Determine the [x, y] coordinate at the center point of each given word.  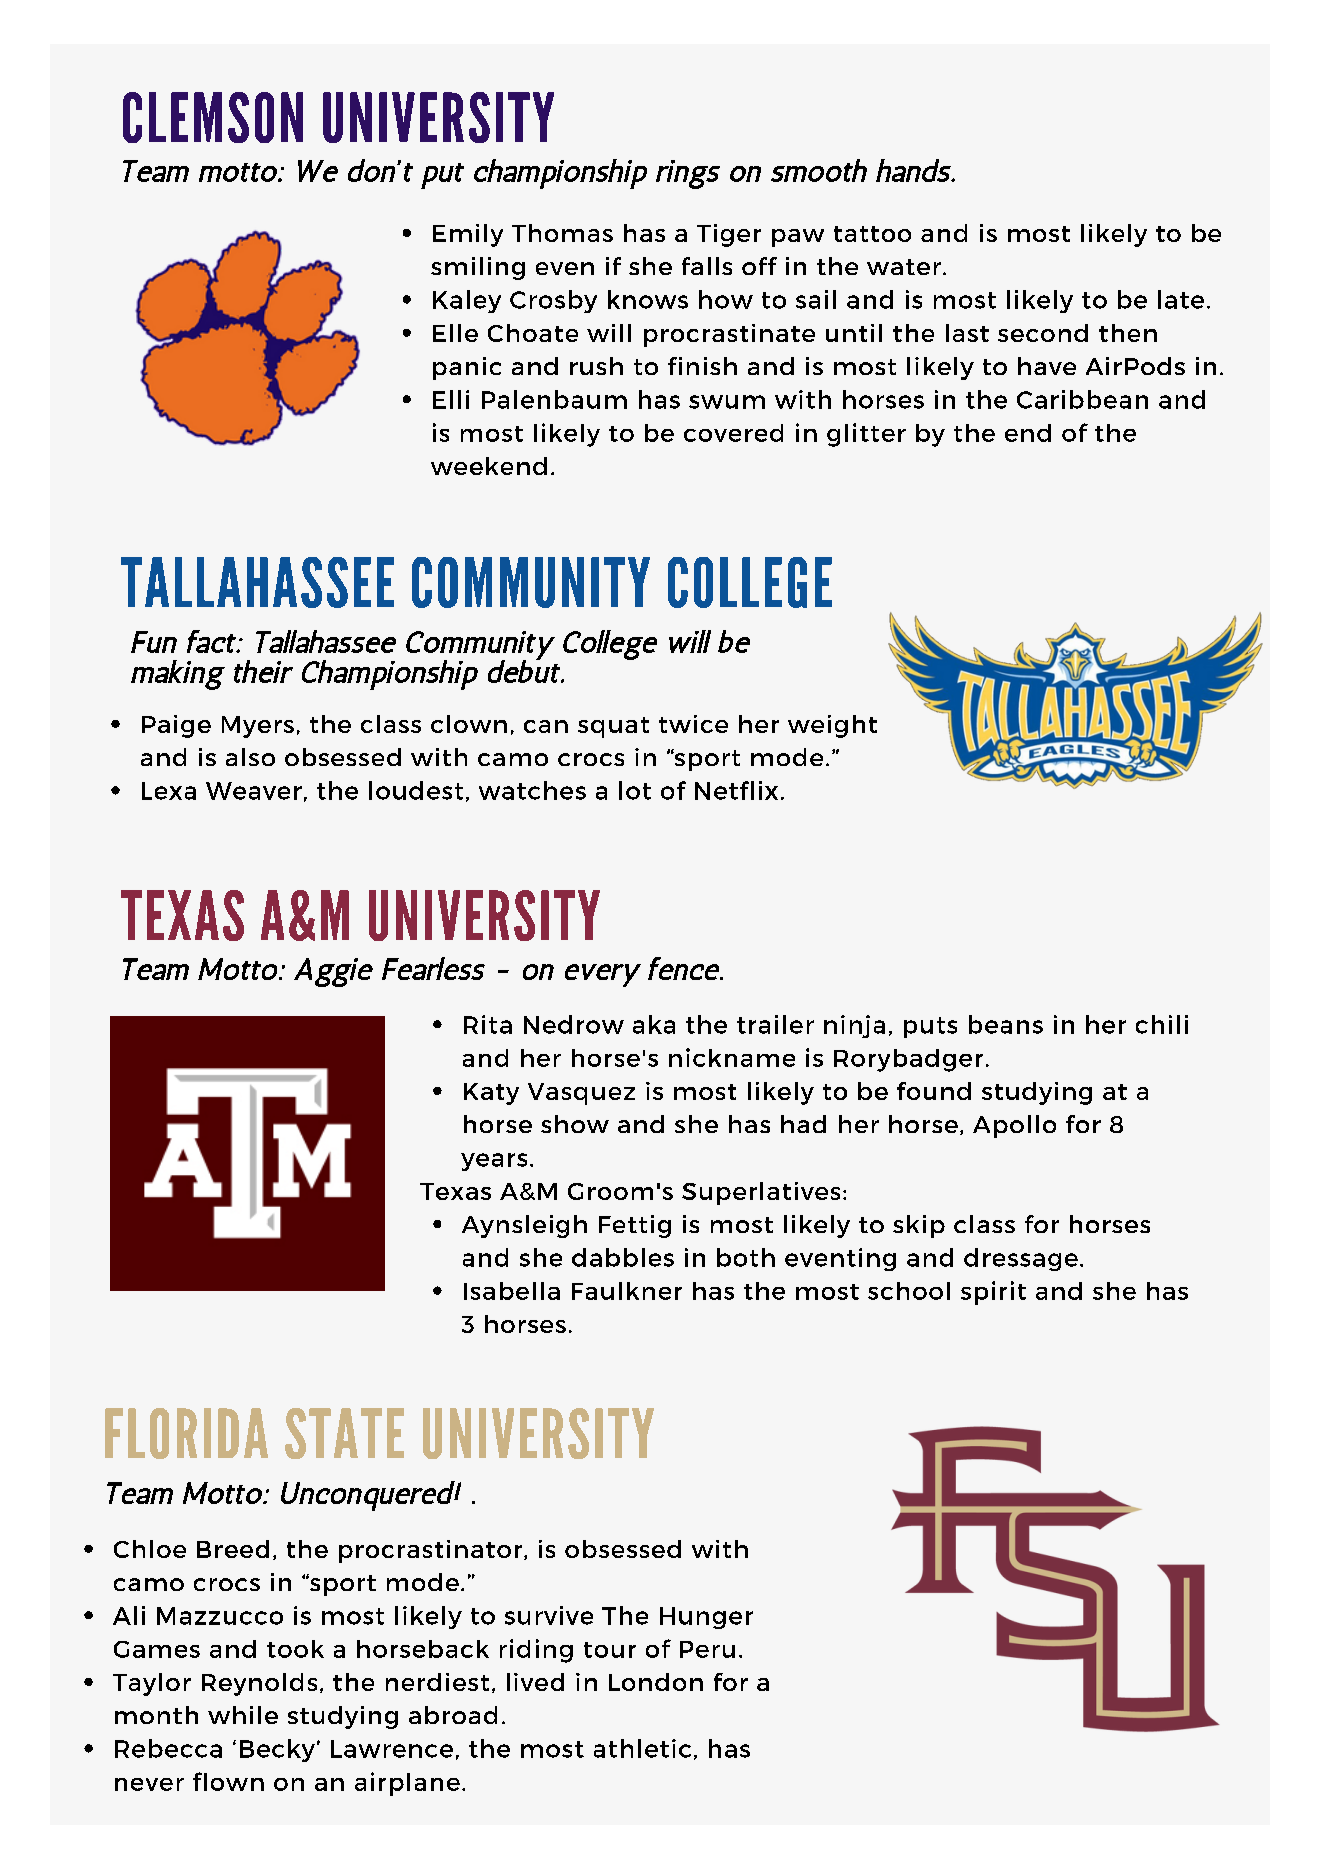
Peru [707, 1649]
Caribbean [1082, 399]
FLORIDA [186, 1433]
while [243, 1715]
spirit [993, 1293]
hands [915, 170]
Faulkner [627, 1291]
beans [1006, 1024]
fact [212, 641]
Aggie [333, 972]
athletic [642, 1748]
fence [685, 968]
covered [733, 433]
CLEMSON [213, 117]
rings [688, 174]
